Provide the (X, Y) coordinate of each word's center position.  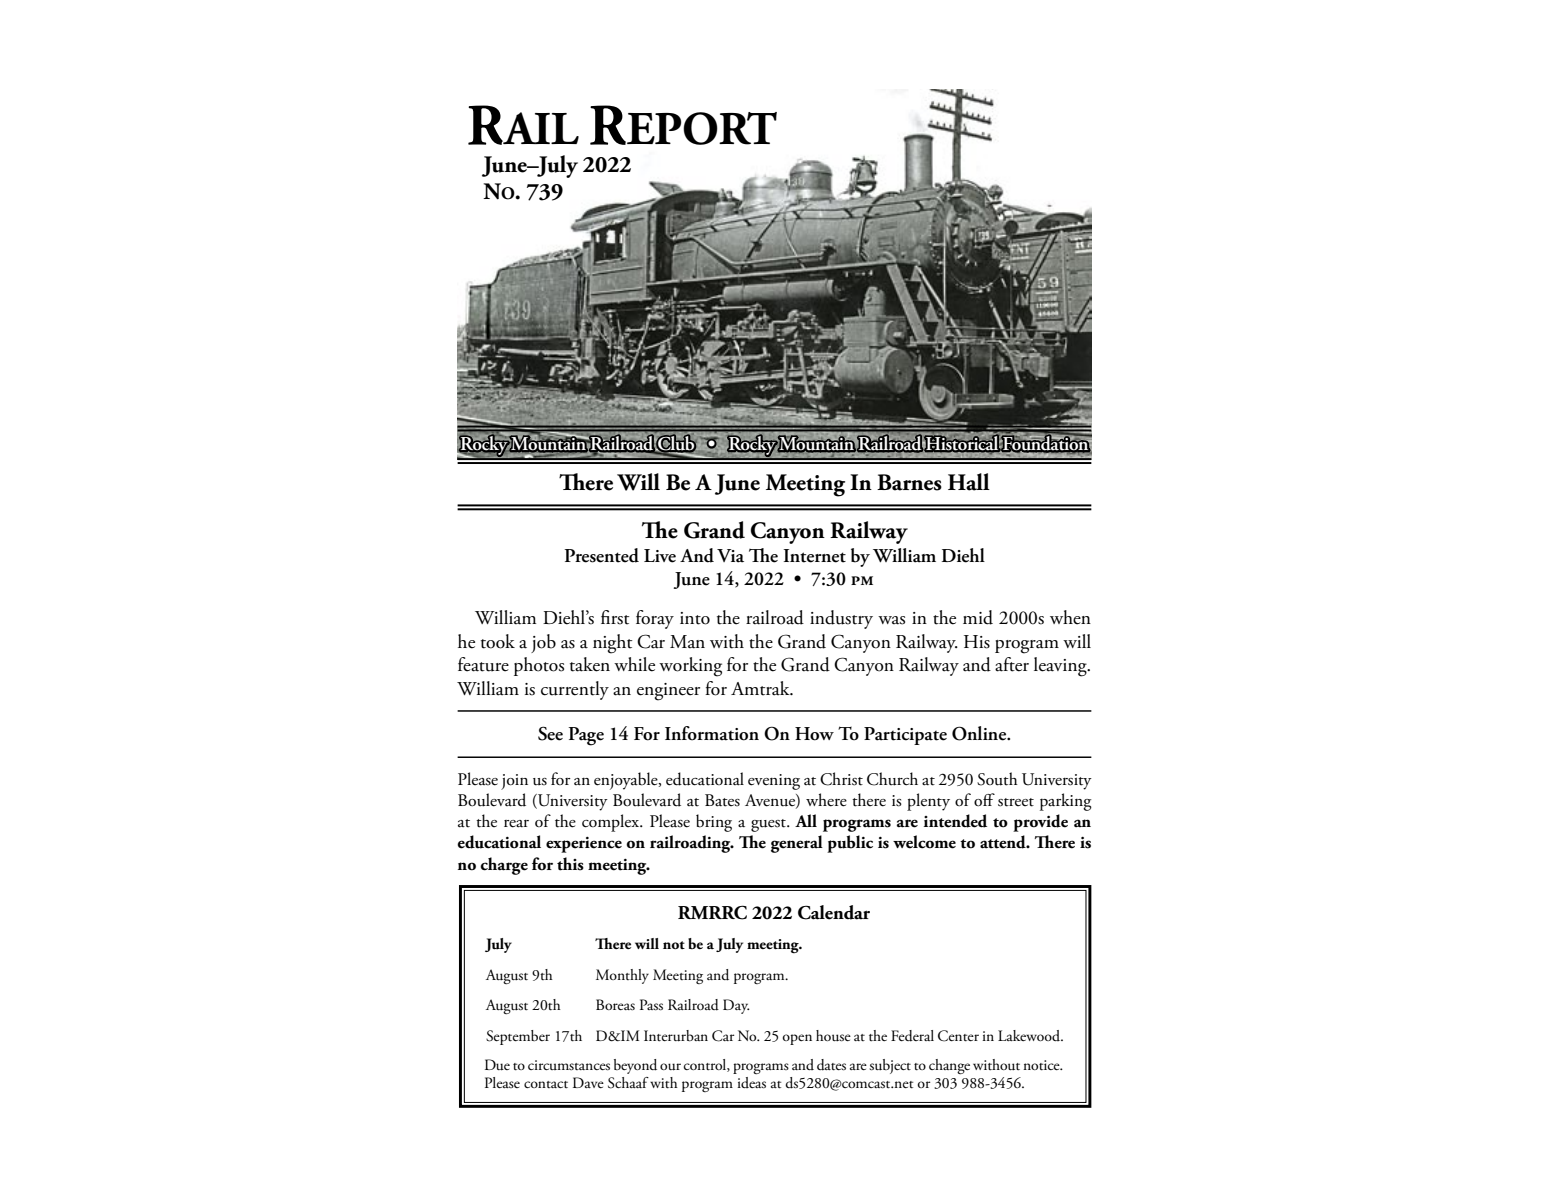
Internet (814, 556)
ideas (751, 1083)
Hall (969, 482)
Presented (601, 555)
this (570, 864)
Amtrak (761, 688)
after (1012, 664)
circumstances (569, 1065)
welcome (924, 842)
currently (575, 690)
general (797, 844)
